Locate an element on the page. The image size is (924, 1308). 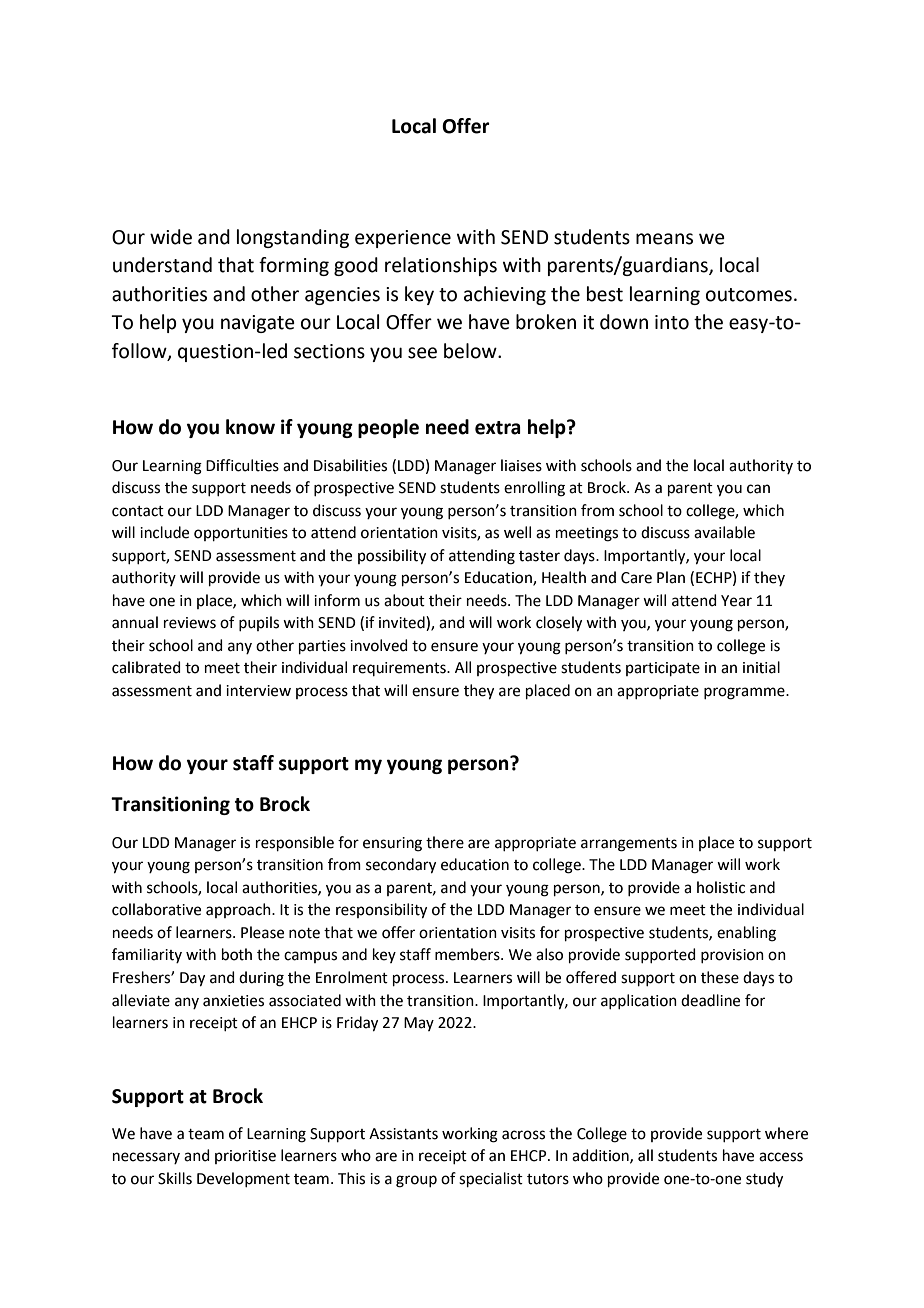
requirements is located at coordinates (400, 669).
